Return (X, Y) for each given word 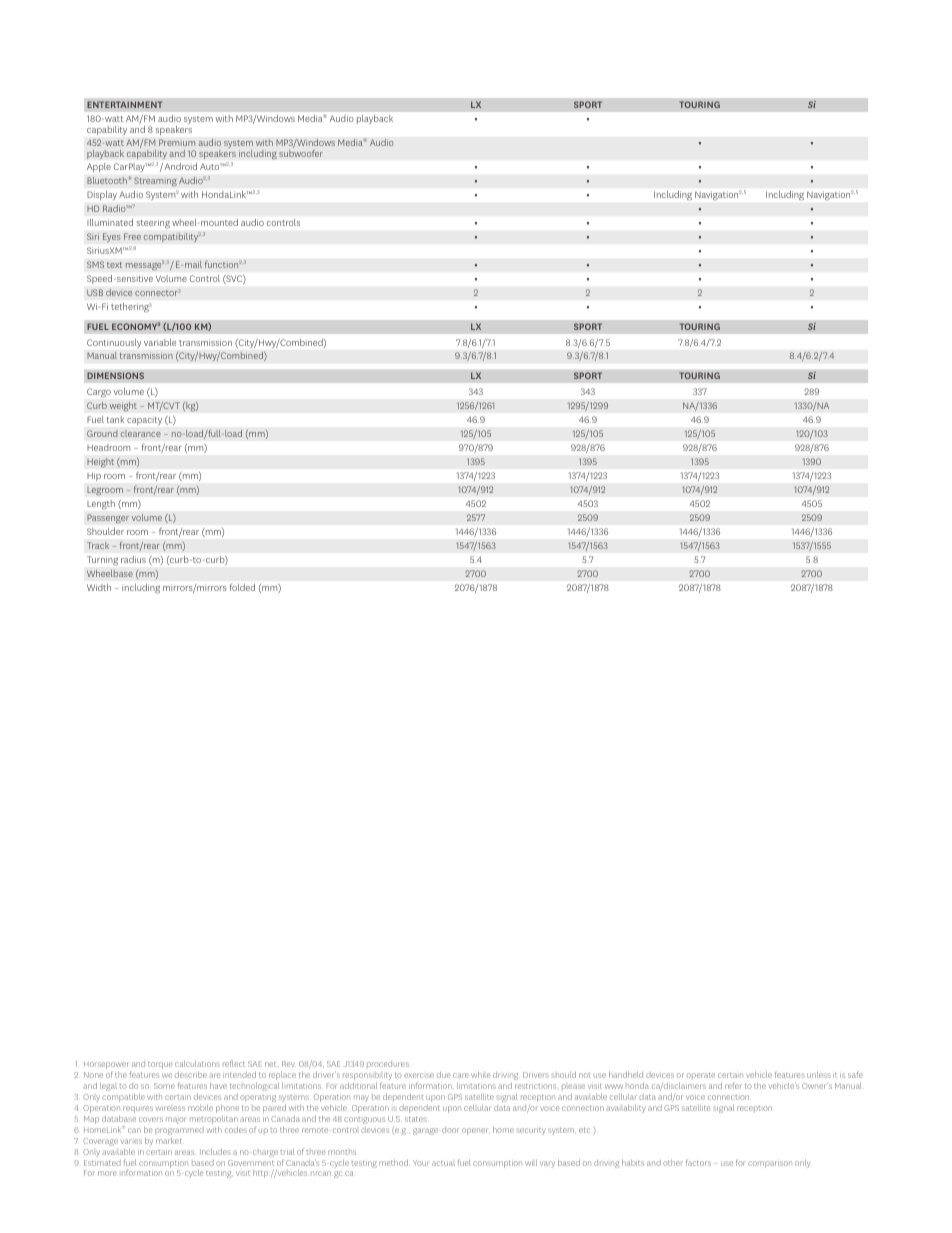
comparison (770, 1164)
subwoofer (301, 153)
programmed (179, 1132)
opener (476, 1131)
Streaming (155, 182)
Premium (177, 142)
